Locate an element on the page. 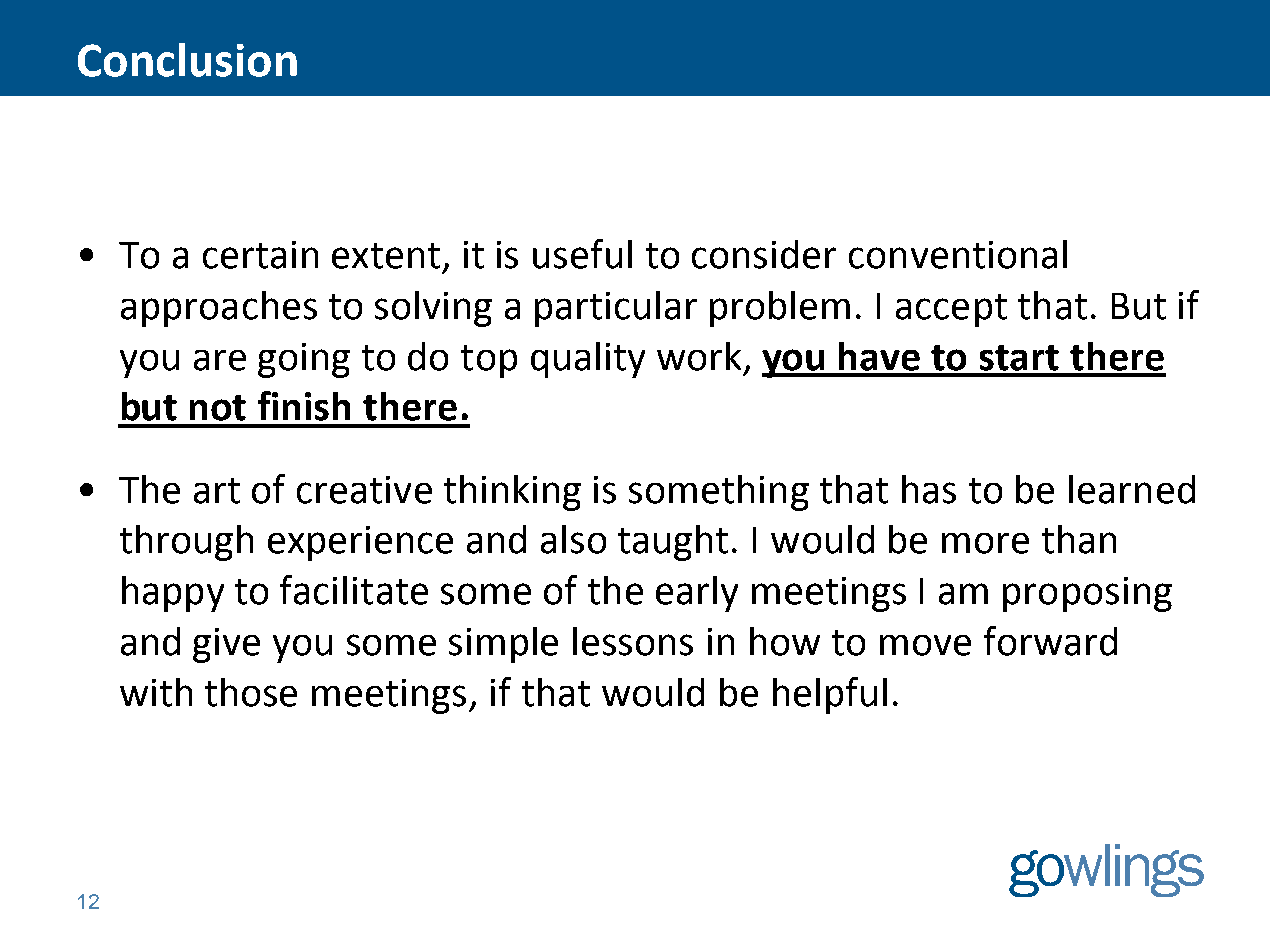 This document has width=1270, height=952. those is located at coordinates (251, 692).
